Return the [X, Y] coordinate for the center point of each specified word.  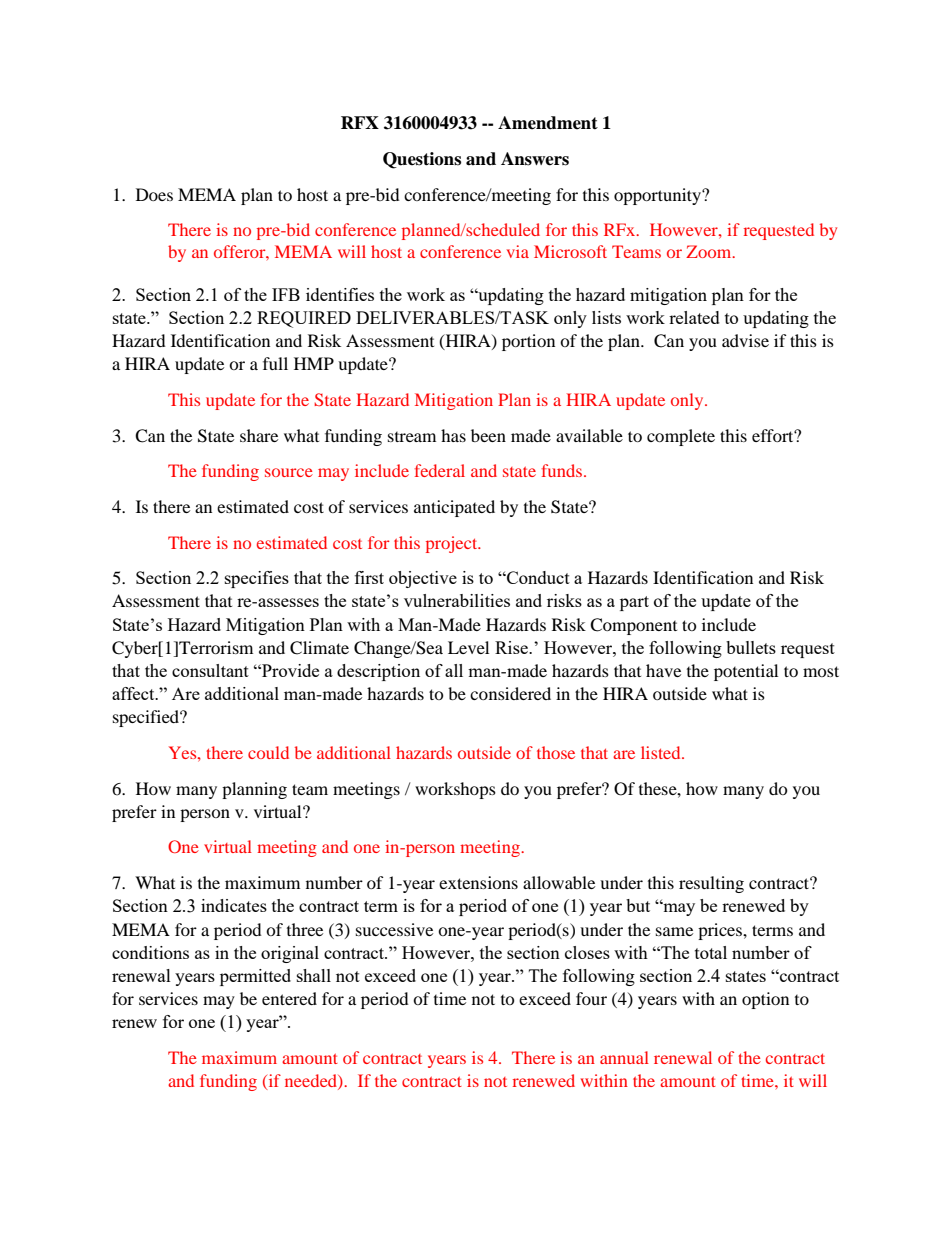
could [268, 752]
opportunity [658, 196]
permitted [255, 977]
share [259, 435]
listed [662, 752]
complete [681, 437]
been [488, 435]
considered [510, 693]
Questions [422, 160]
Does [154, 194]
